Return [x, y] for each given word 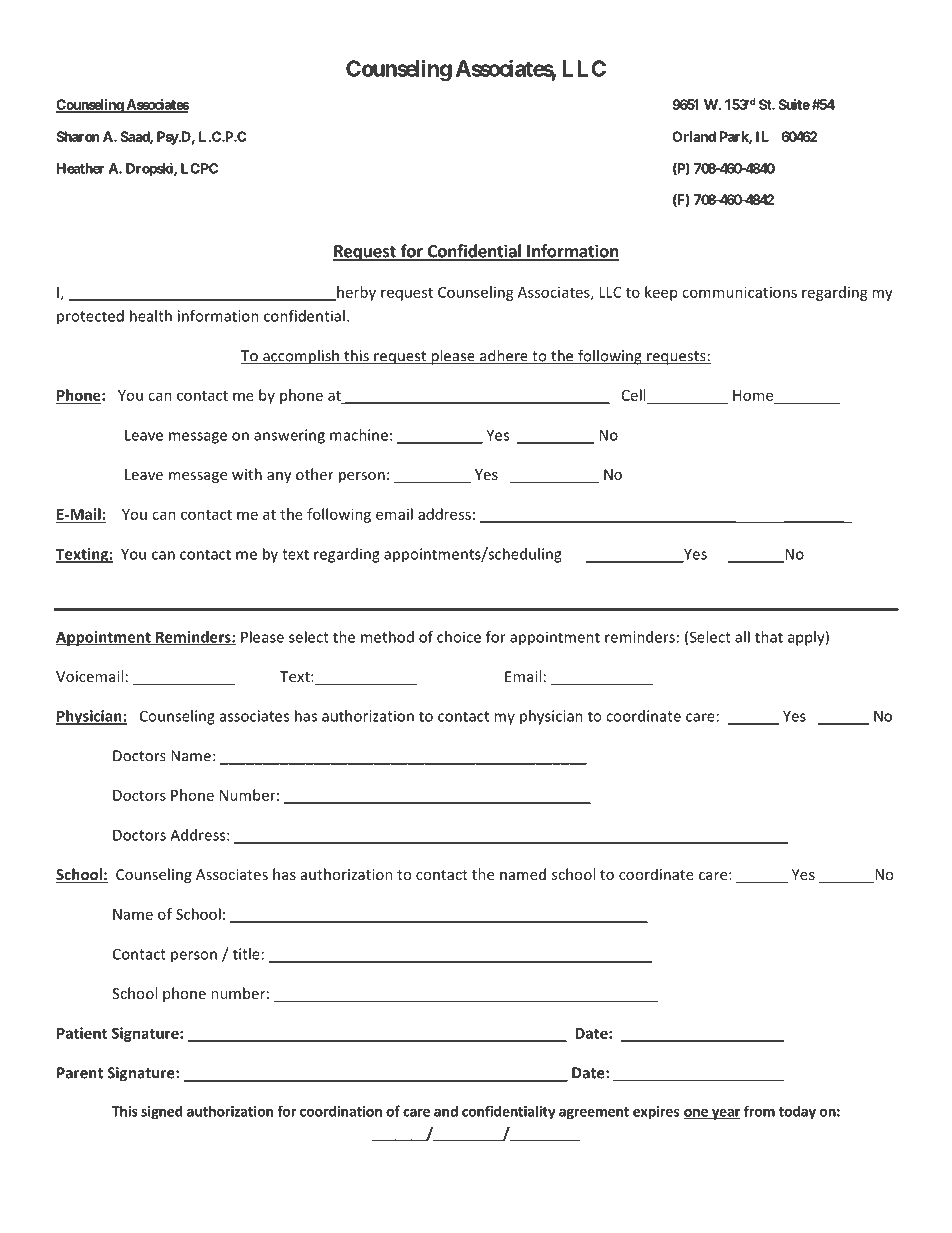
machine [359, 435]
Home [754, 396]
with [247, 474]
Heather [80, 168]
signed [162, 1112]
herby [355, 293]
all [742, 637]
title [246, 954]
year [724, 1114]
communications [739, 292]
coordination [341, 1111]
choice [459, 637]
